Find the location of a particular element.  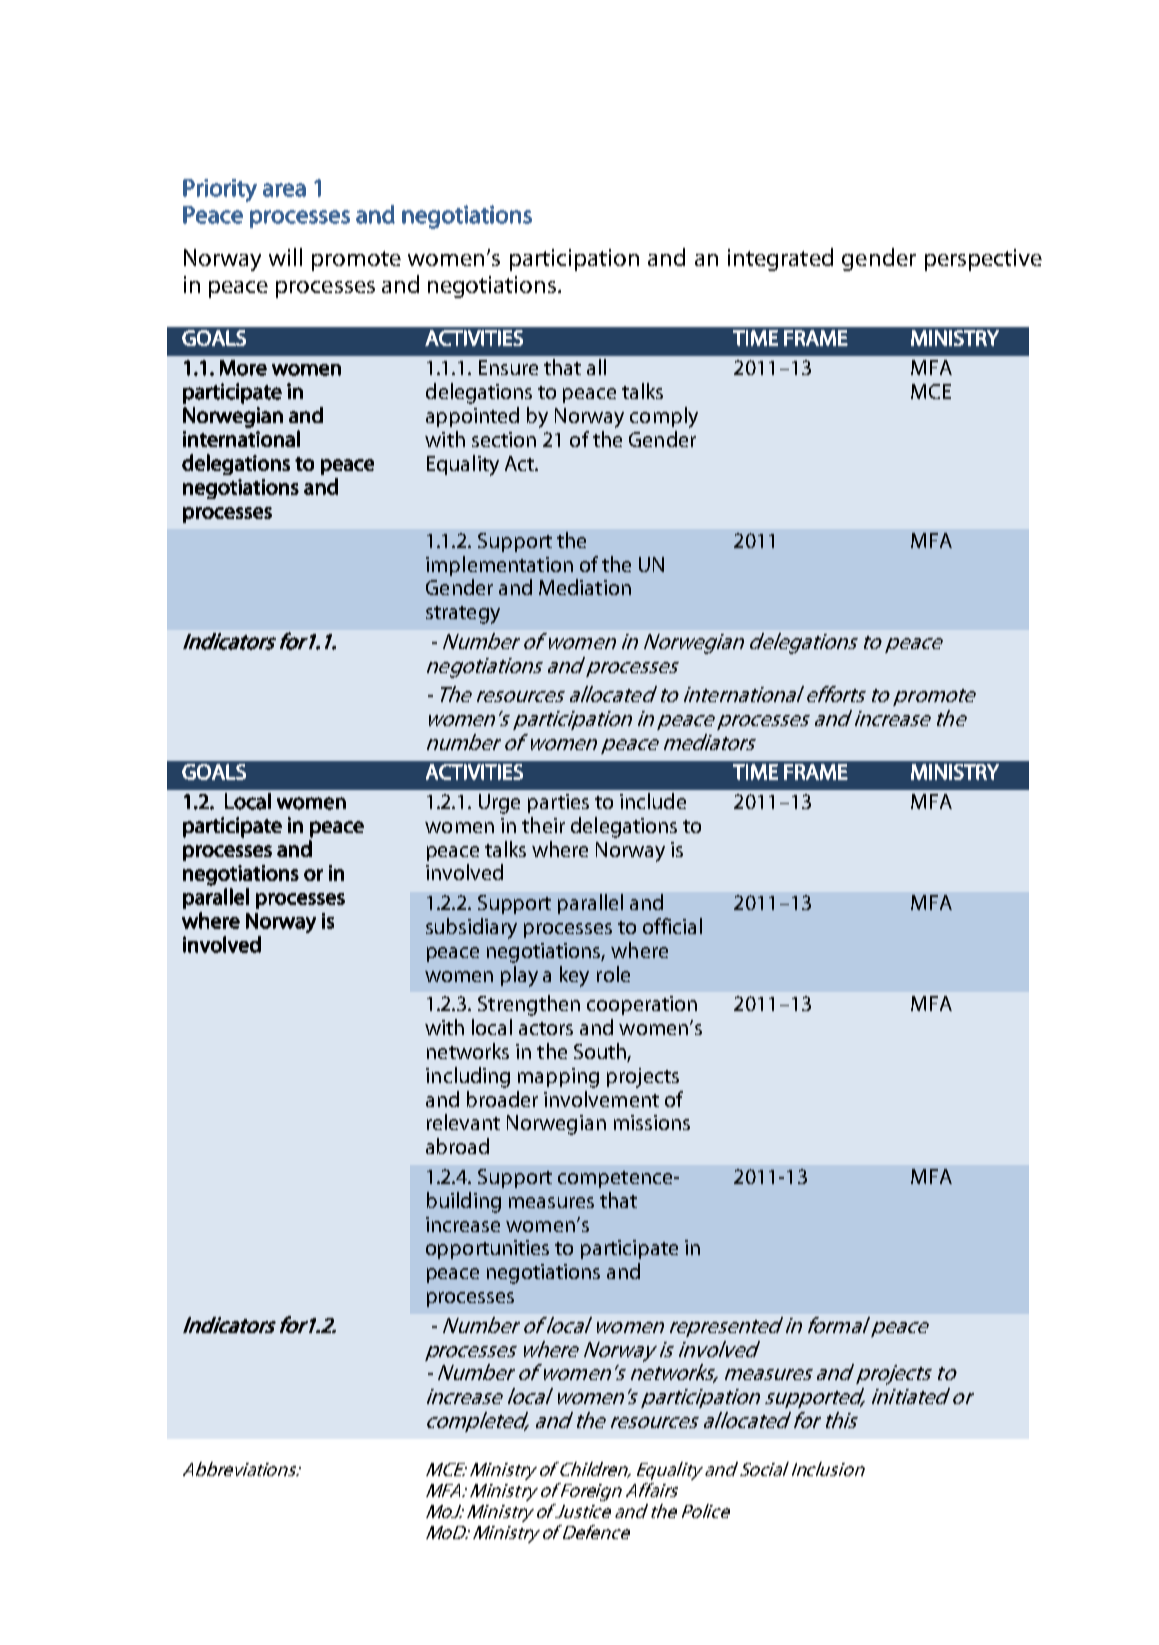

opportunities is located at coordinates (487, 1249).
